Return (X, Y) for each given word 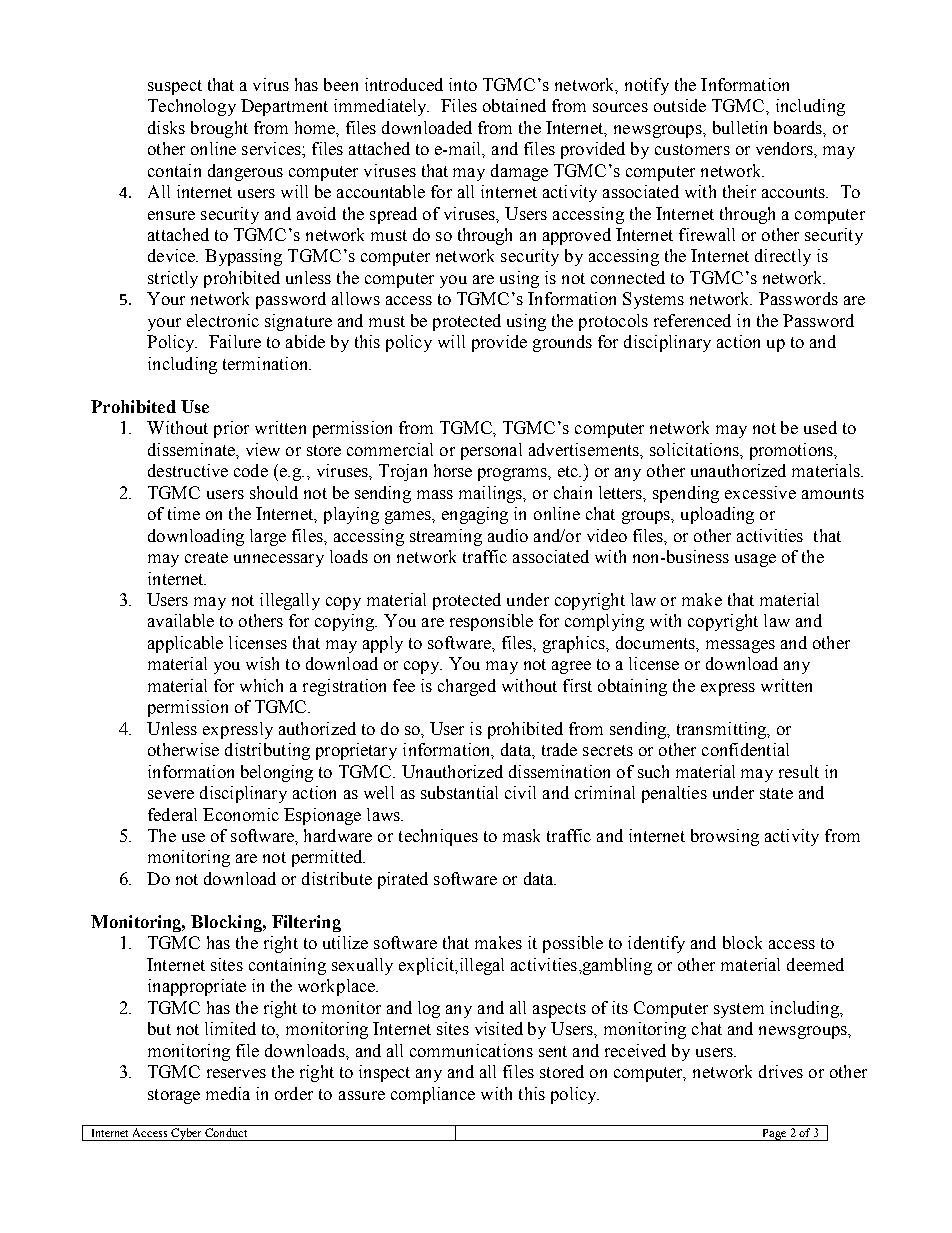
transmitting (723, 730)
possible (573, 944)
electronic (223, 320)
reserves (236, 1073)
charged (467, 687)
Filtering (306, 923)
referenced (692, 320)
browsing (725, 837)
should (274, 492)
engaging (475, 515)
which (261, 685)
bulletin (740, 127)
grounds (562, 343)
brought (219, 129)
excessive (760, 492)
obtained (514, 105)
